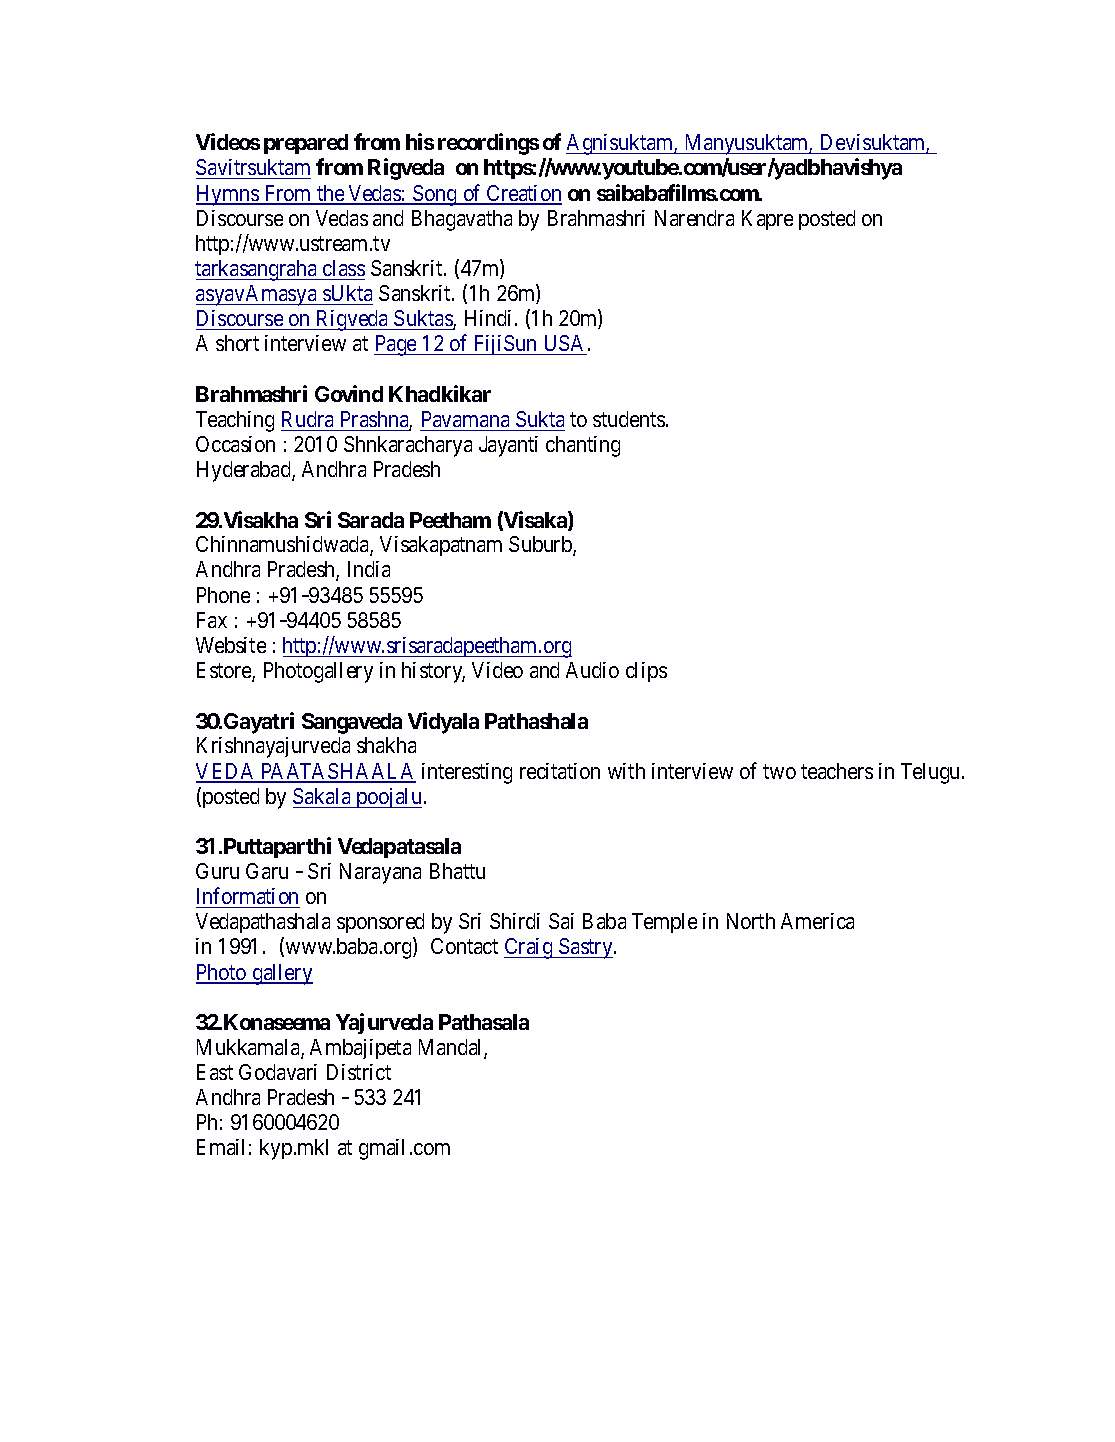 The height and width of the screenshot is (1442, 1115). I want to click on Craig, so click(529, 948).
